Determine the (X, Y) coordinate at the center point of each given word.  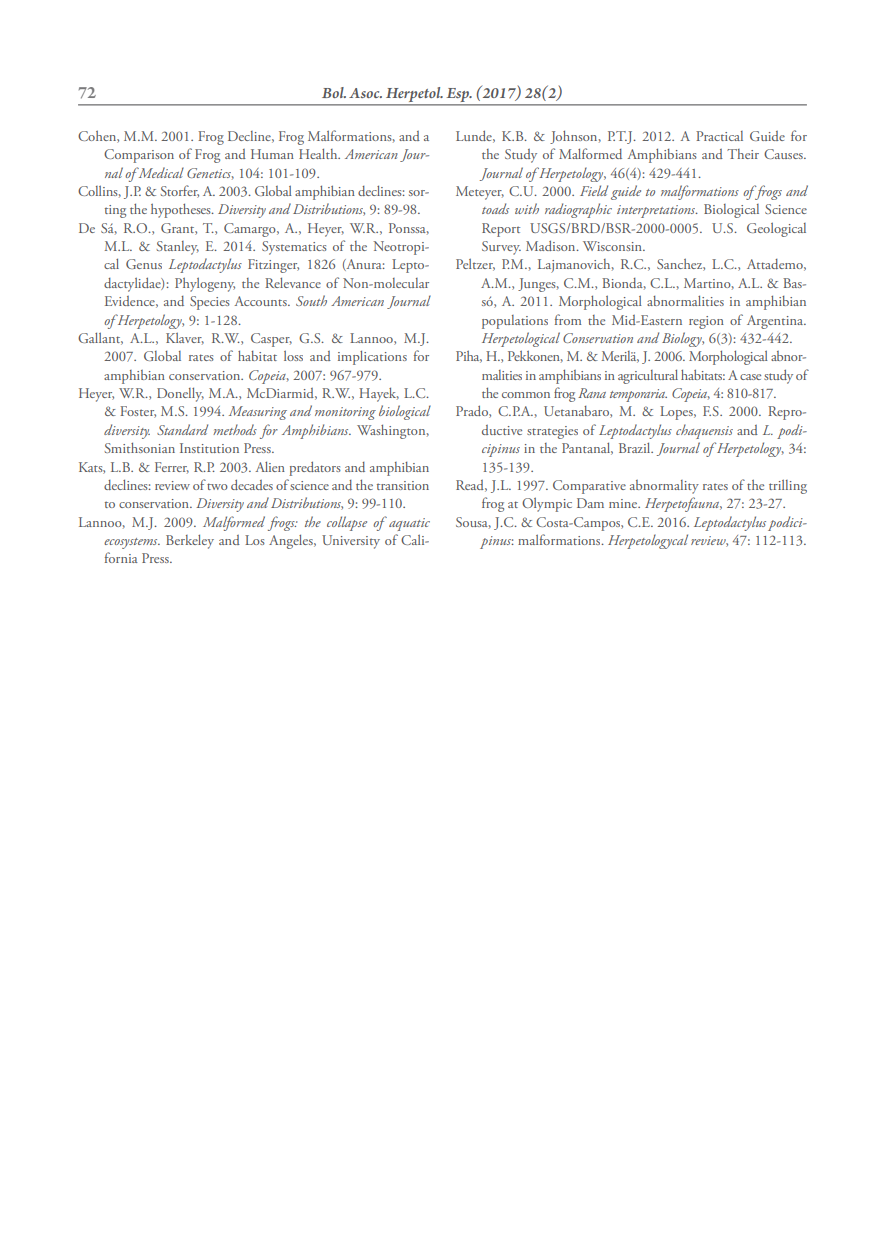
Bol (334, 92)
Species (210, 303)
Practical (719, 136)
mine (624, 503)
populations (515, 322)
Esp (458, 96)
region (706, 322)
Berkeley (190, 541)
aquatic (409, 524)
